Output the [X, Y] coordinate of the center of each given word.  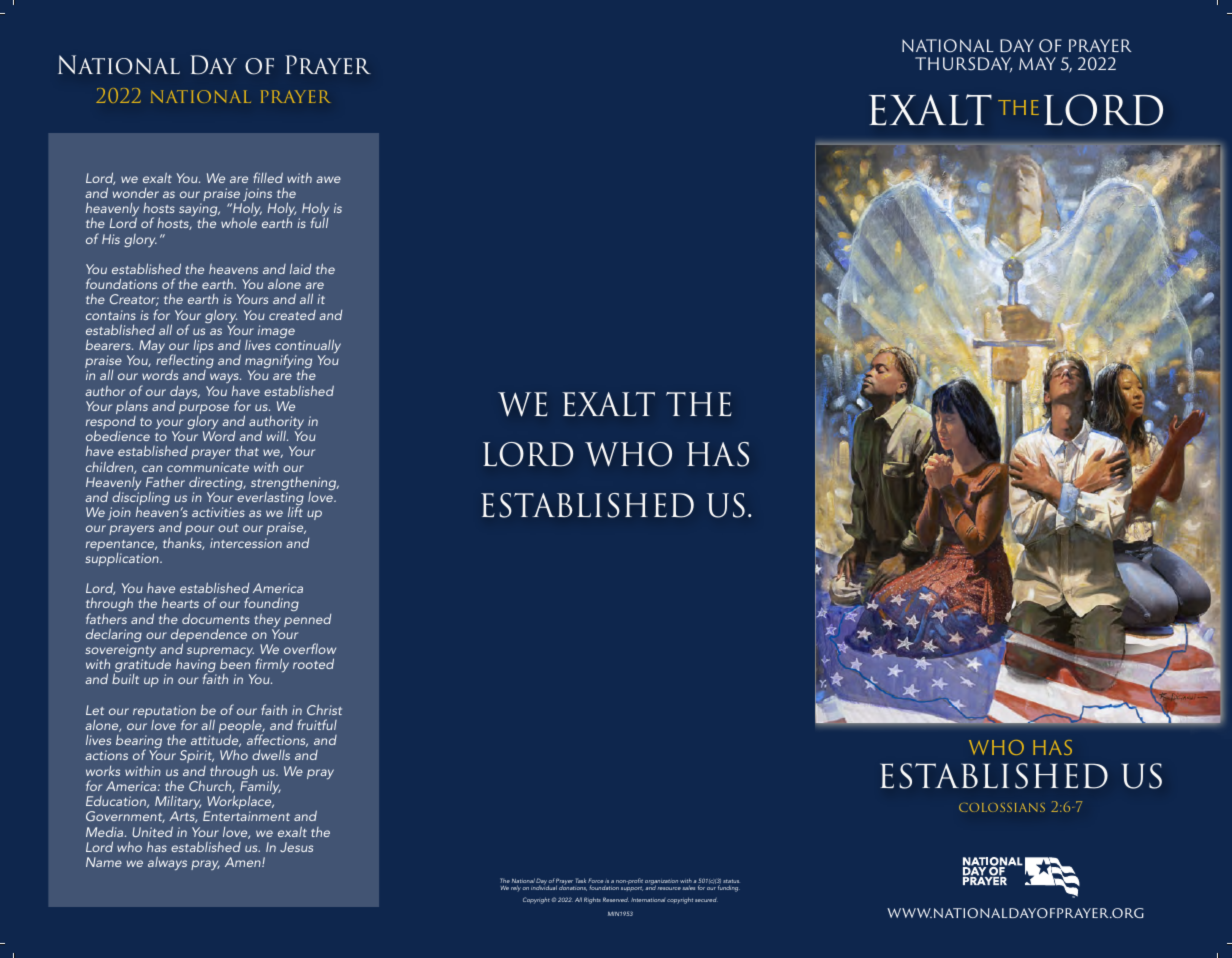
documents [216, 618]
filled [268, 177]
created [292, 315]
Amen [244, 862]
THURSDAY [963, 64]
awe [328, 179]
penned [307, 620]
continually [308, 347]
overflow [310, 648]
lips [203, 347]
